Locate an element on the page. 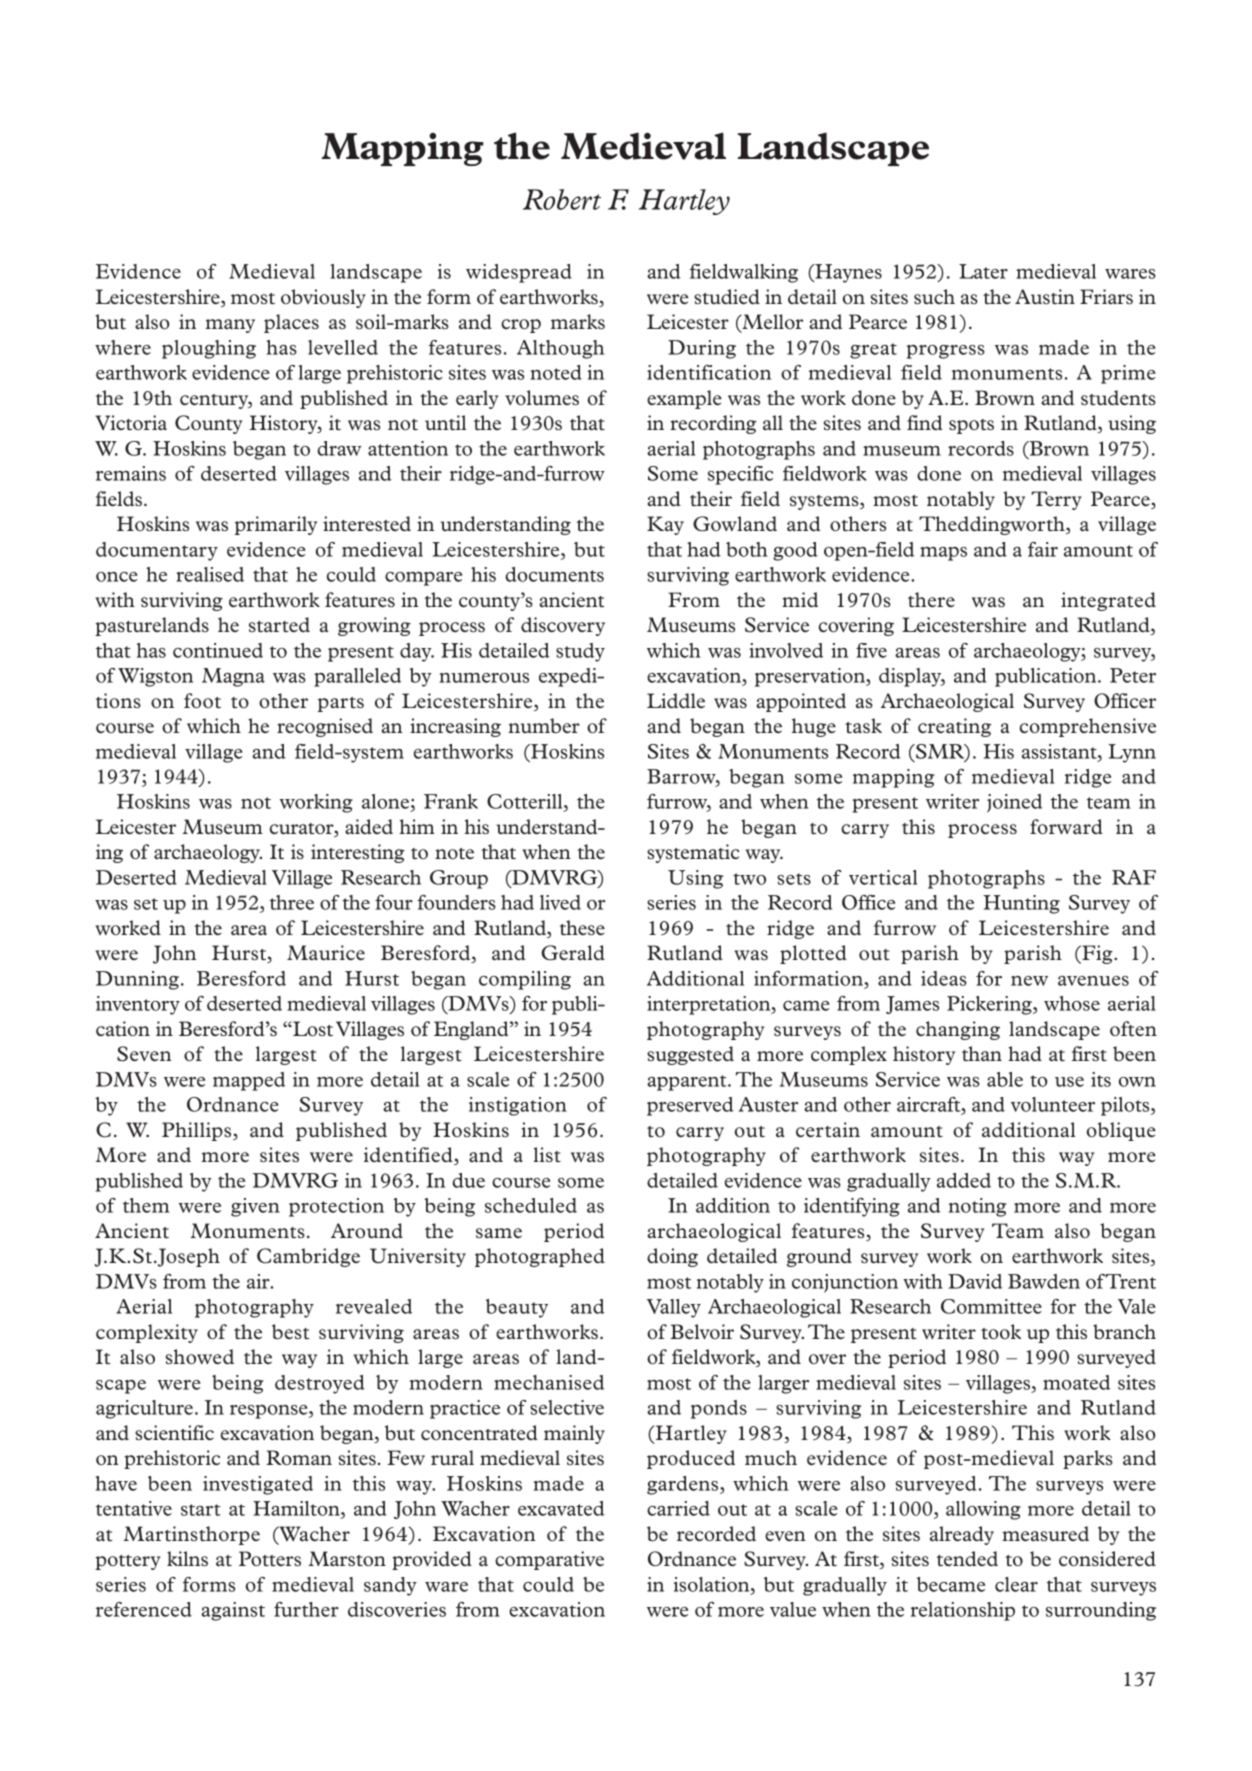 Image resolution: width=1252 pixels, height=1771 pixels. Later is located at coordinates (983, 271).
